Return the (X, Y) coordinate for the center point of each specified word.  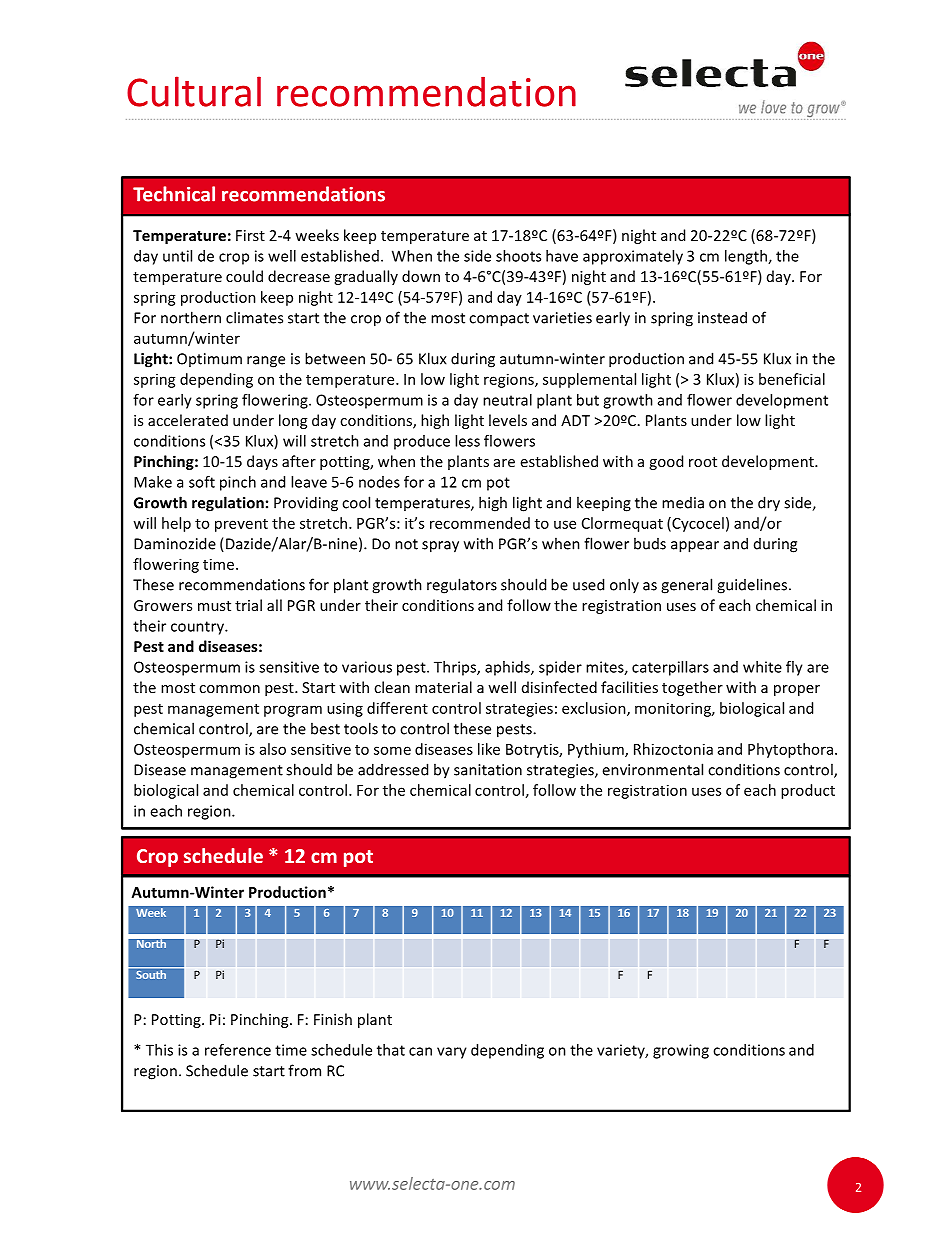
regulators (462, 586)
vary (452, 1053)
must (214, 606)
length (747, 257)
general (686, 586)
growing (681, 1051)
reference (238, 1050)
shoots (518, 256)
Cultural (194, 91)
